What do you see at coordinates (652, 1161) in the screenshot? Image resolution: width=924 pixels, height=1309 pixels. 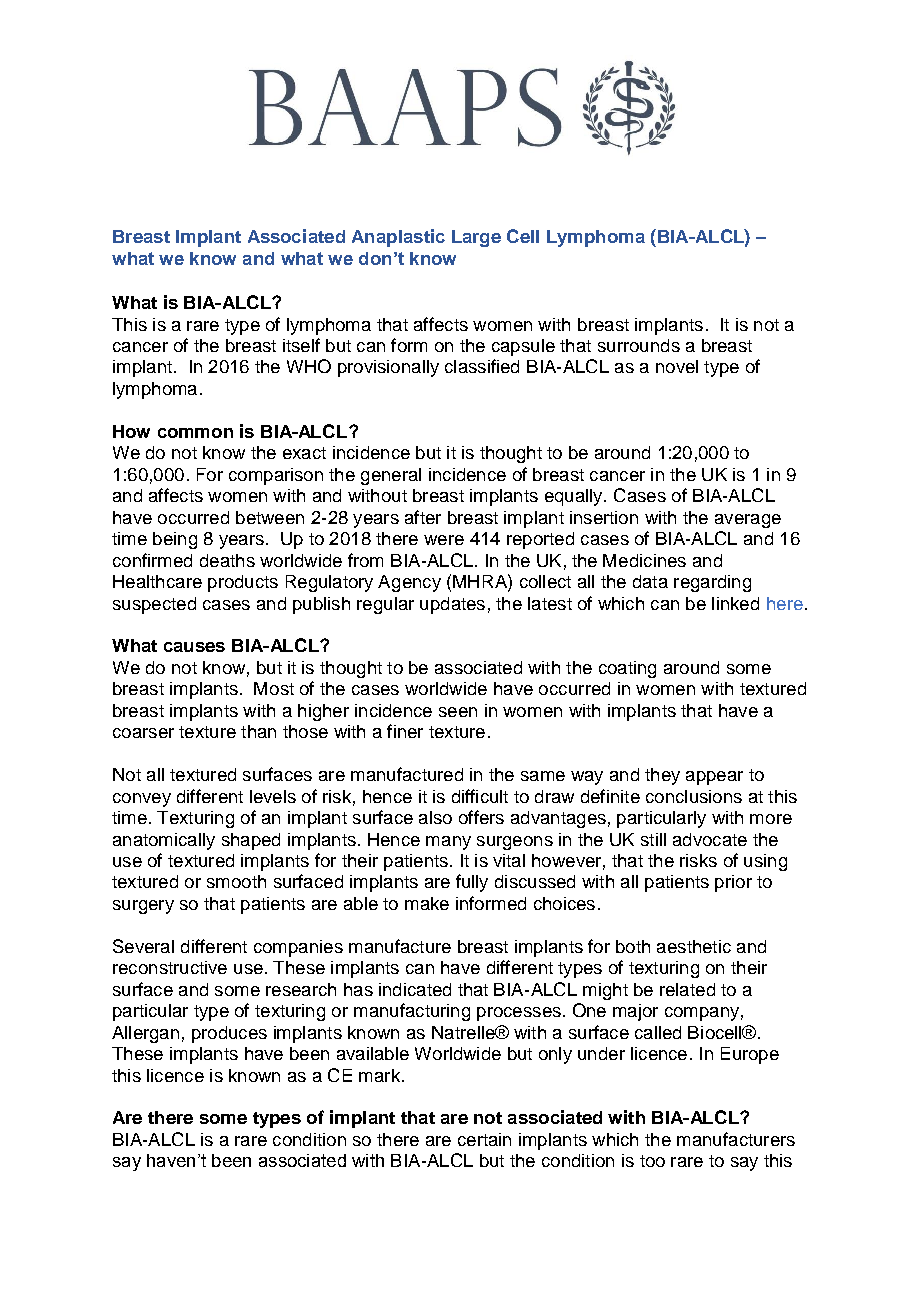 I see `too` at bounding box center [652, 1161].
